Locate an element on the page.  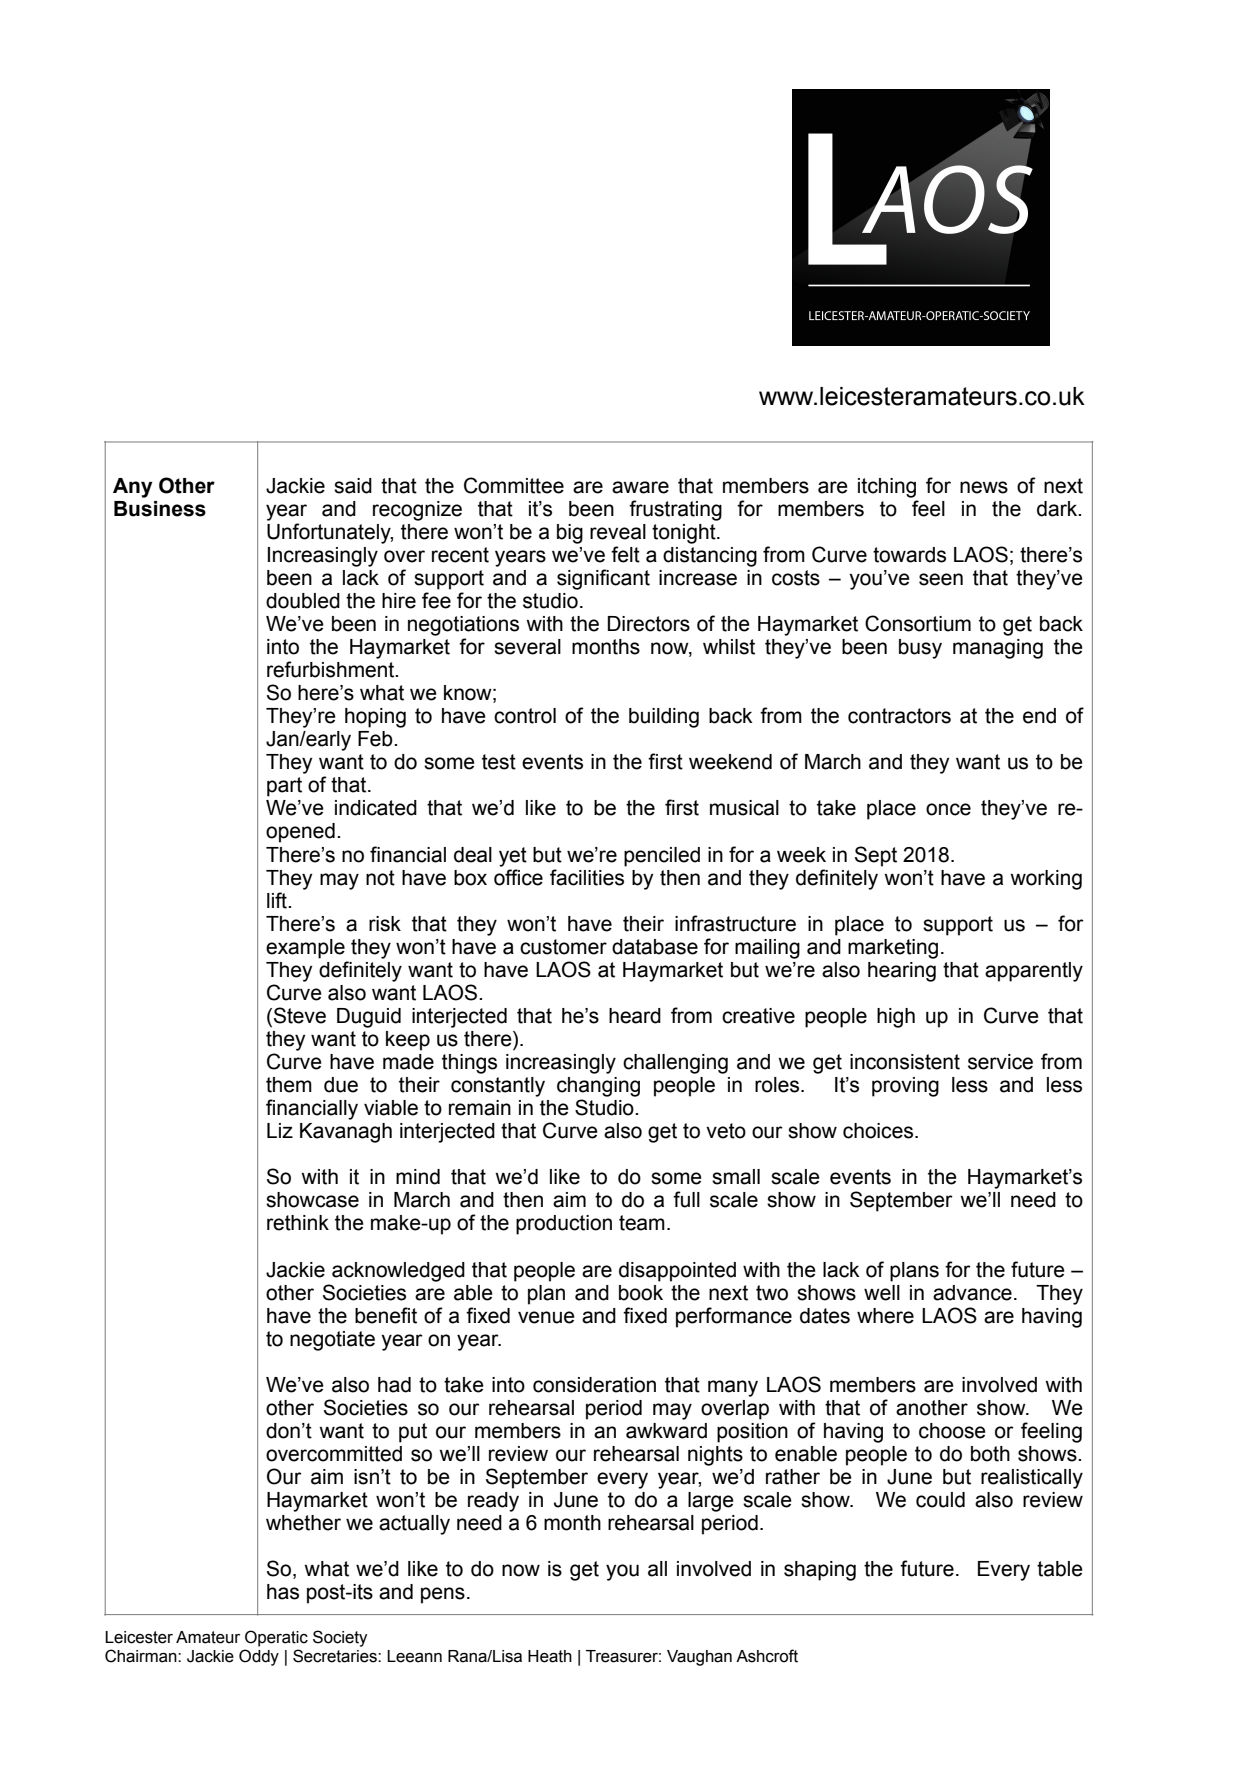
Business is located at coordinates (160, 509).
